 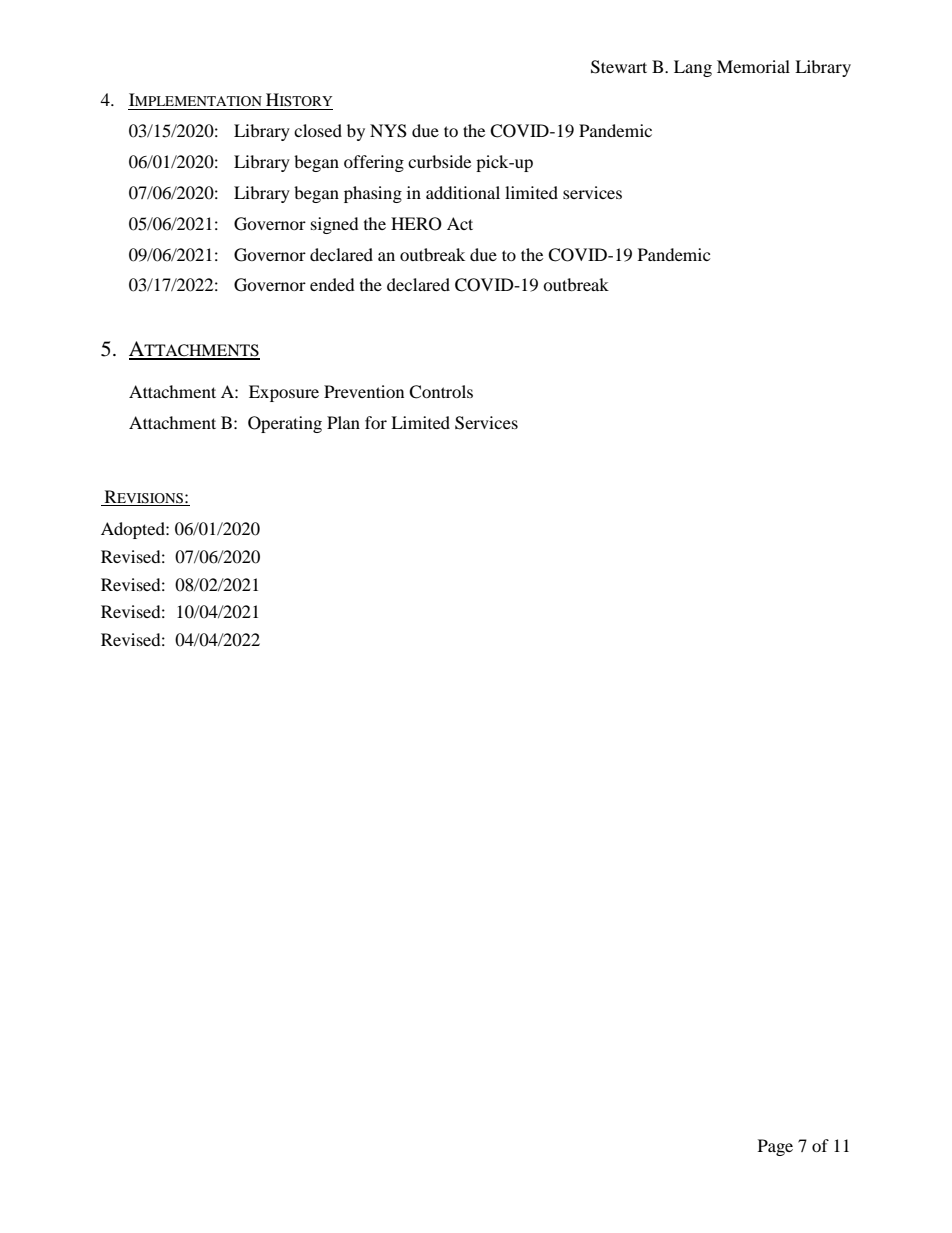 I want to click on Page, so click(x=775, y=1147).
